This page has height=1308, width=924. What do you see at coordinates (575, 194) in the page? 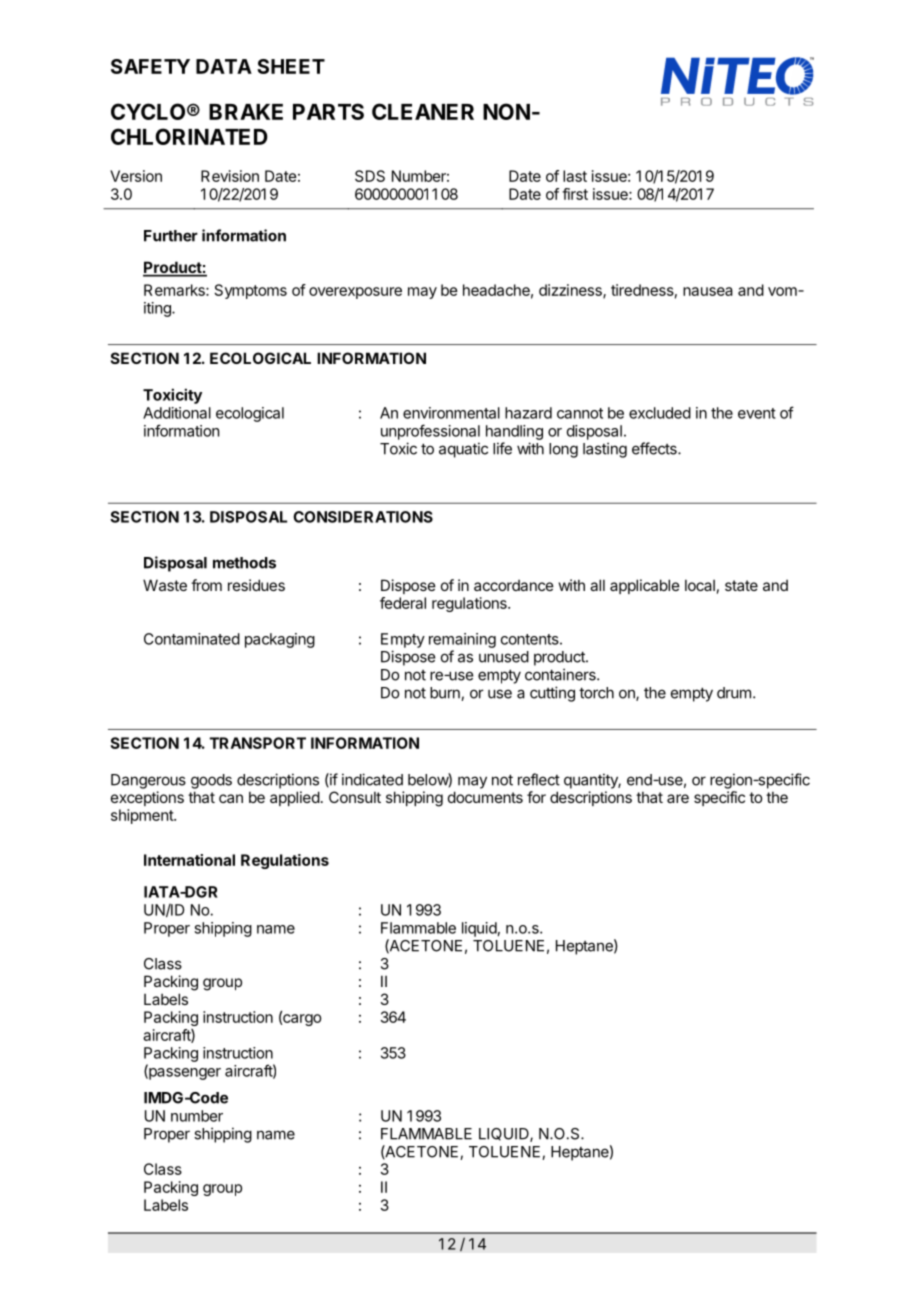
I see `first` at bounding box center [575, 194].
